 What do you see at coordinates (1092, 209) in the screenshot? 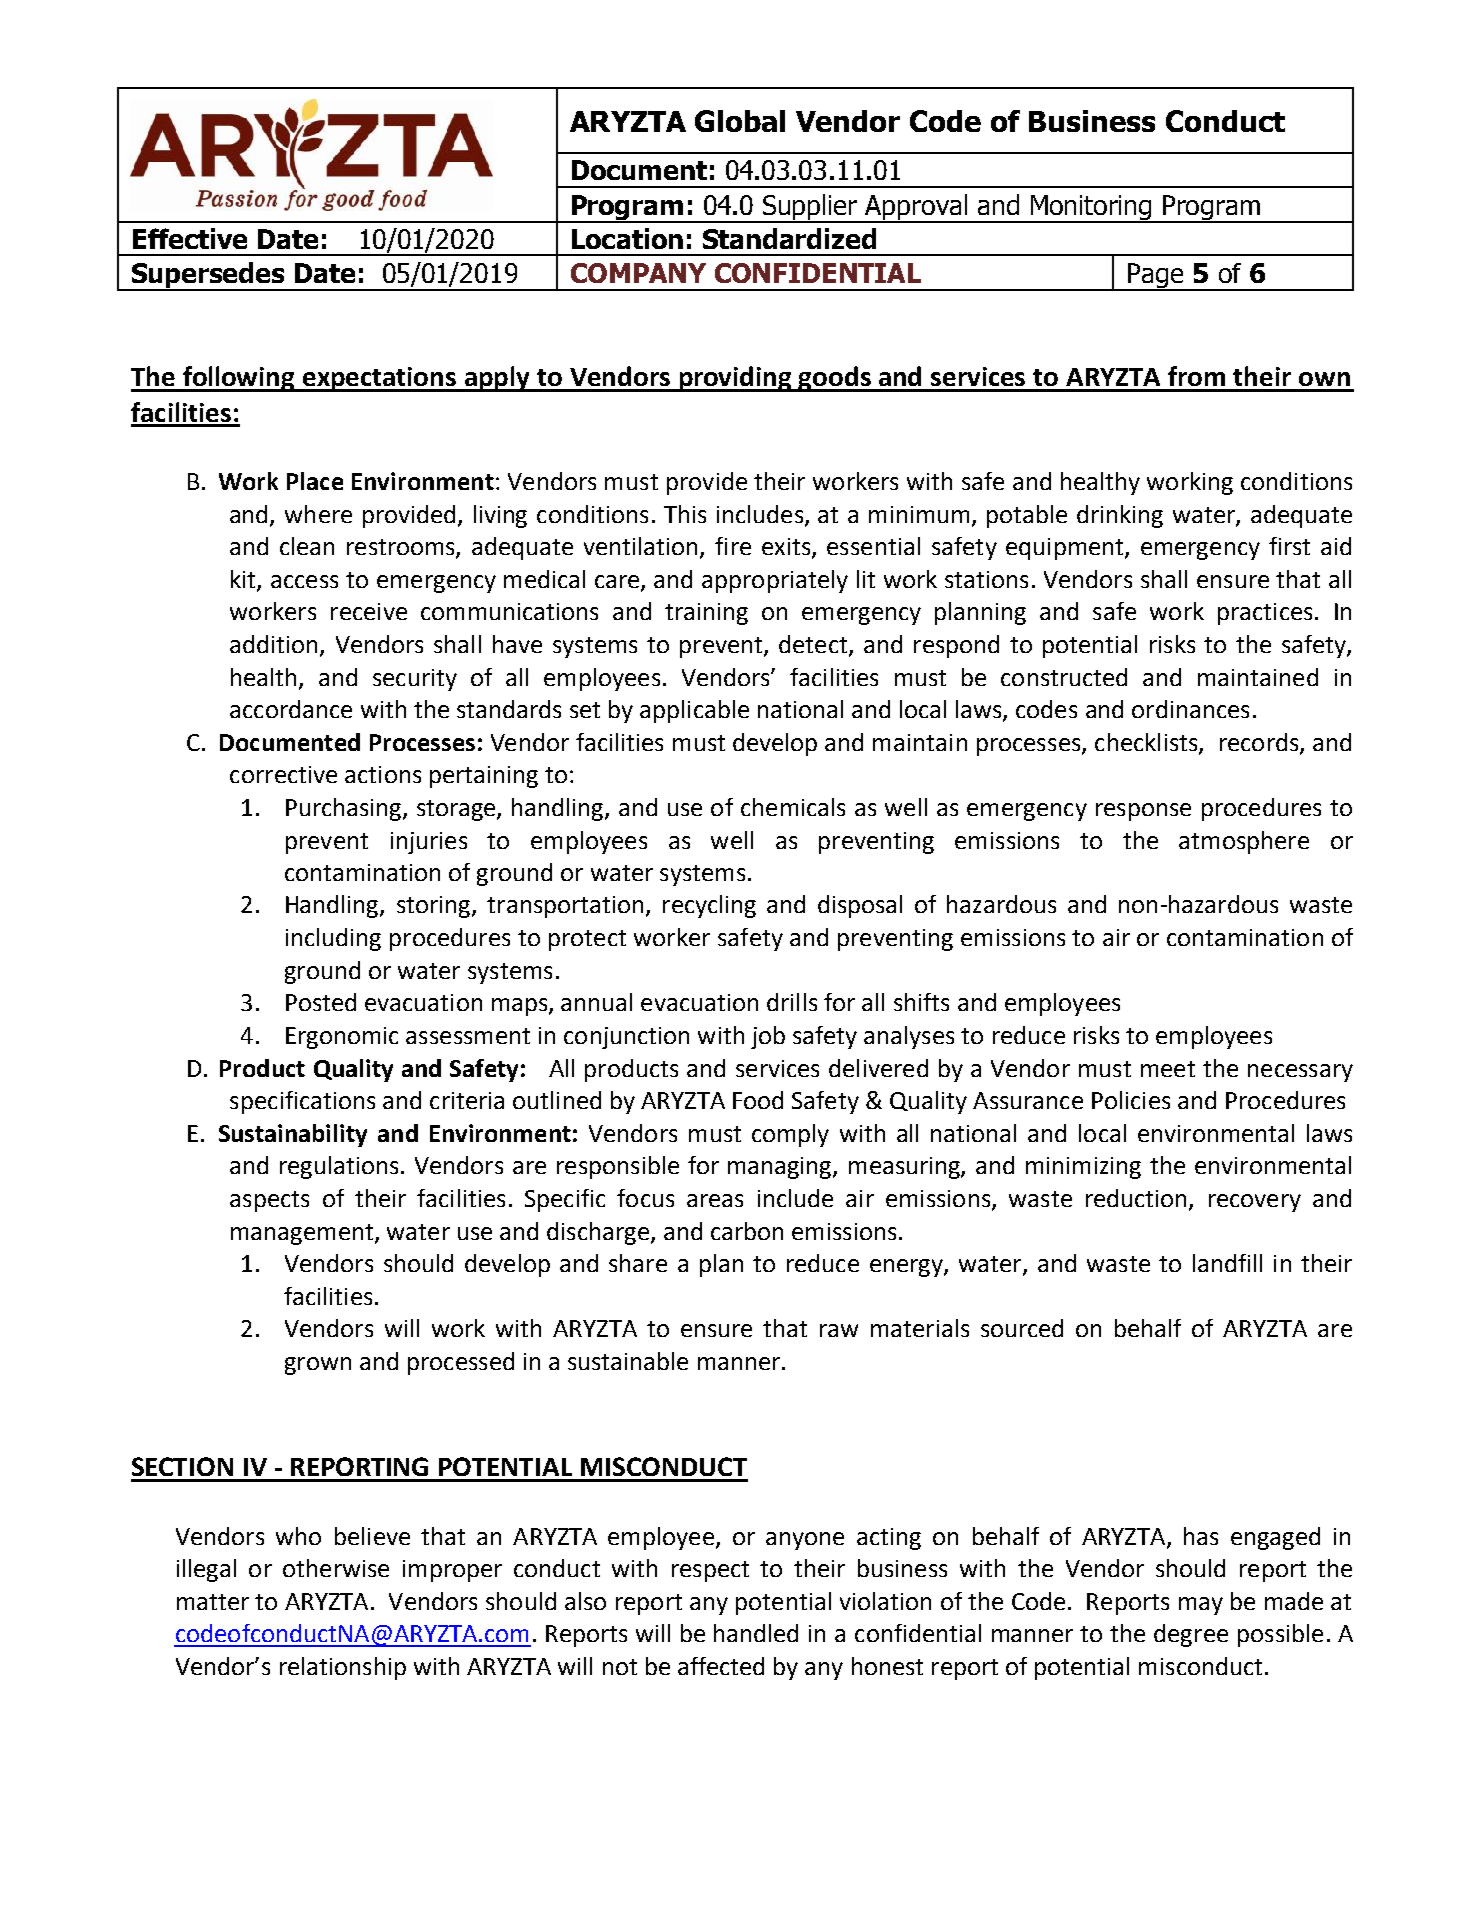
I see `Monitoring` at bounding box center [1092, 209].
